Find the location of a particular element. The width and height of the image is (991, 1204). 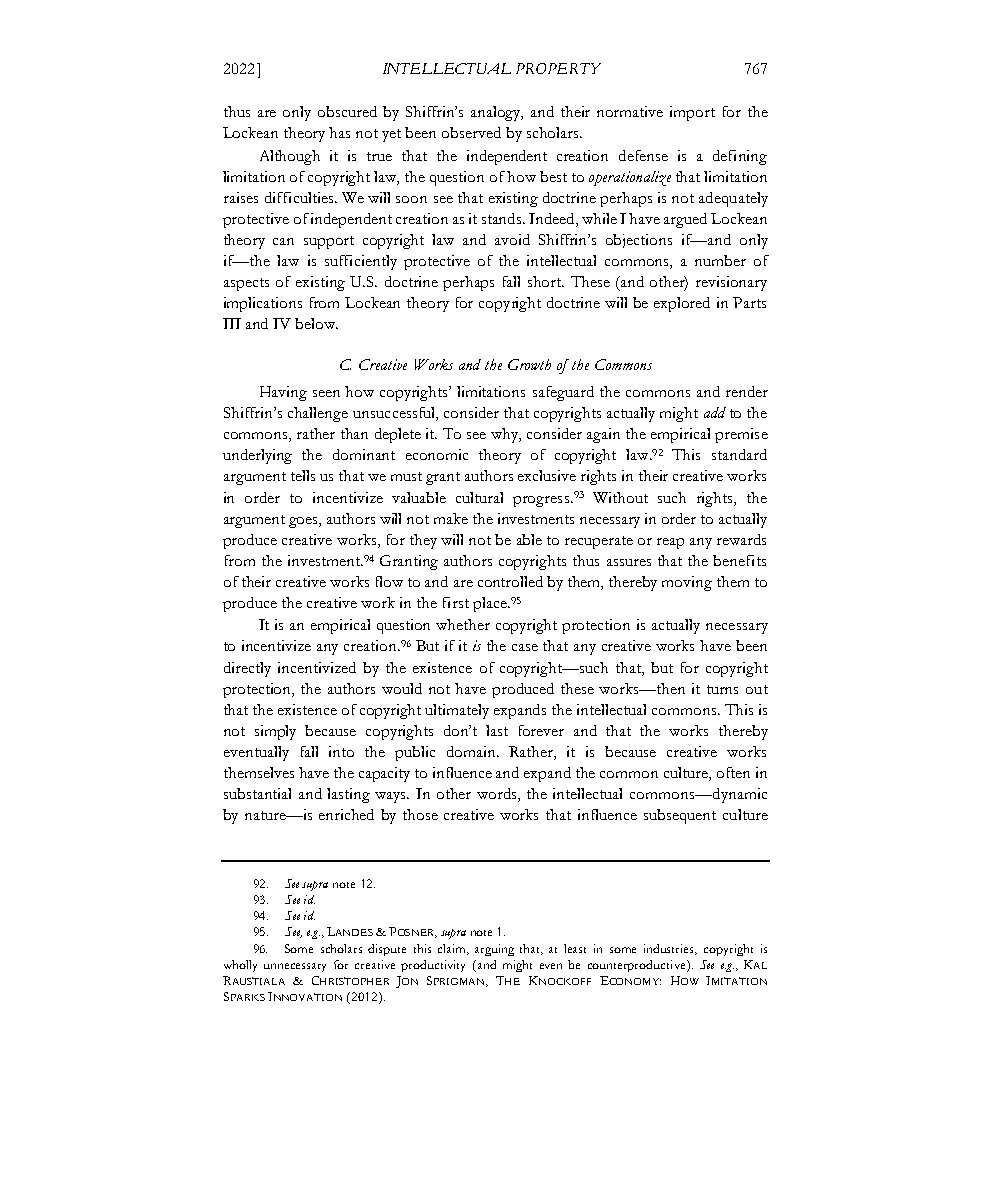

arguing is located at coordinates (494, 950).
